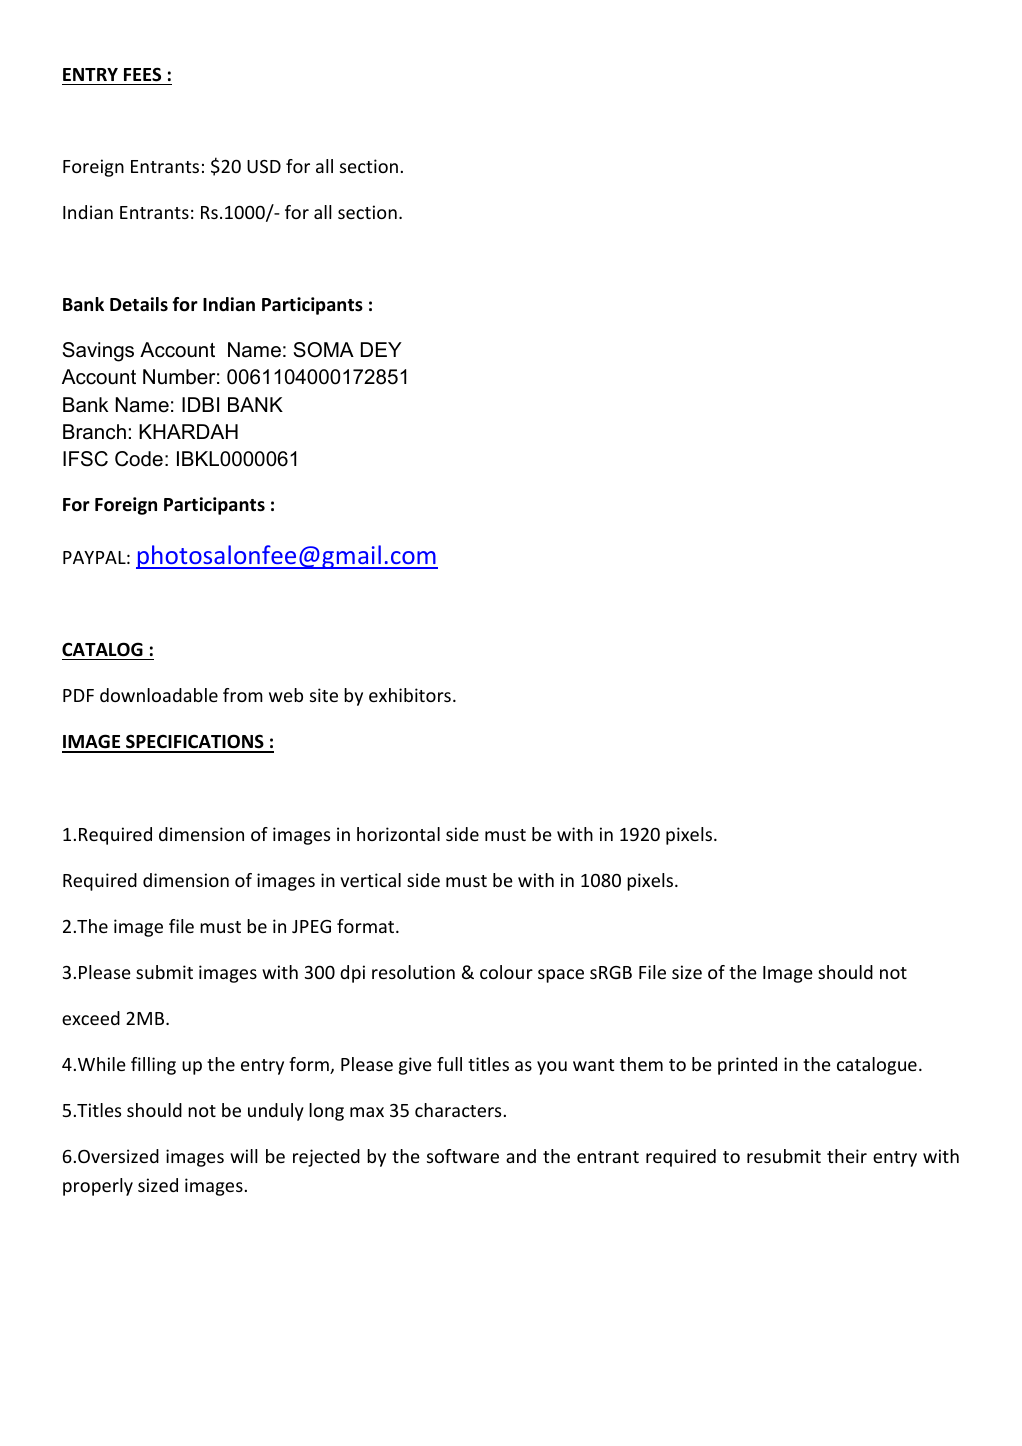 This image has height=1446, width=1022. Describe the element at coordinates (324, 695) in the image. I see `site` at that location.
